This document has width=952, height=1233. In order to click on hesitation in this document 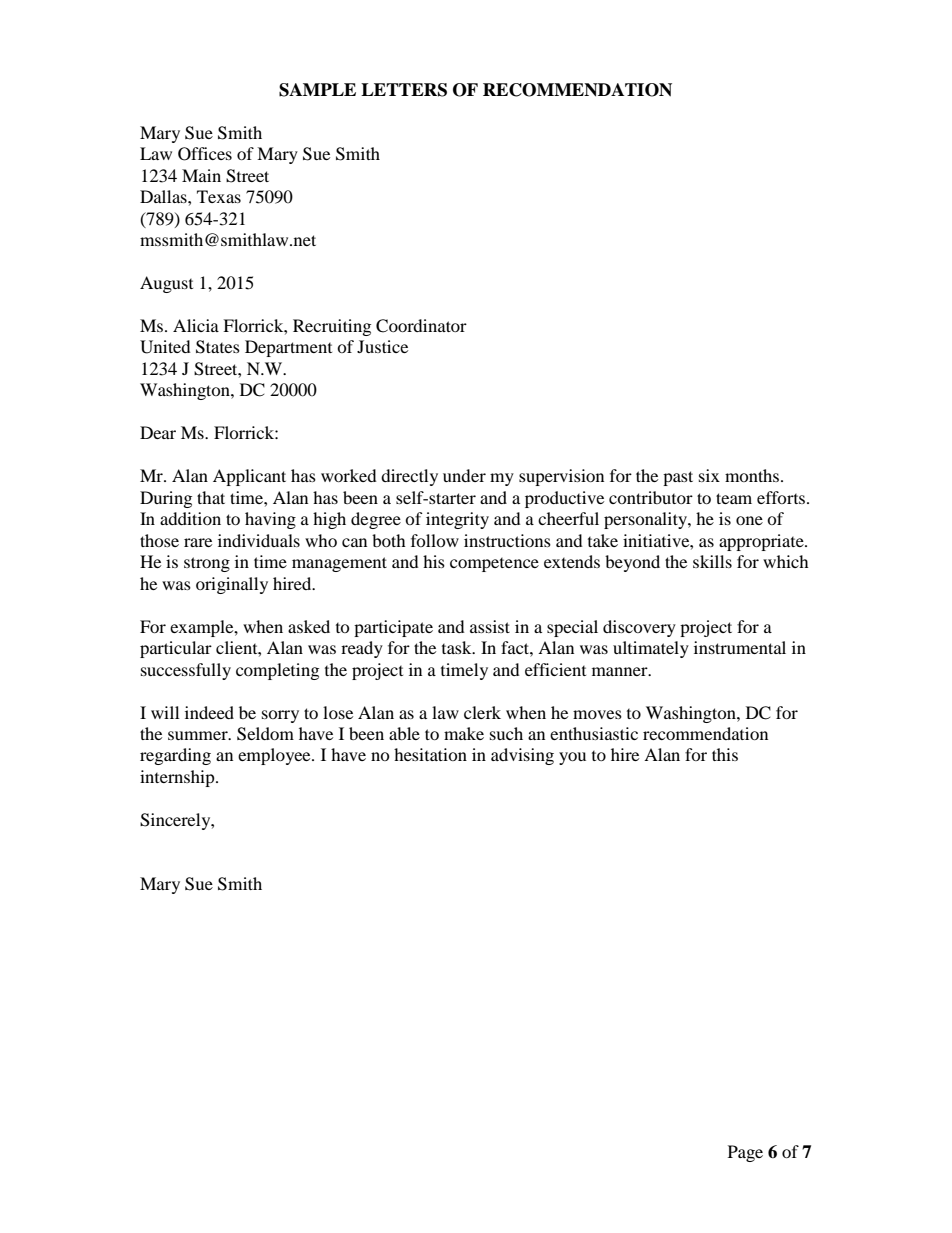, I will do `click(430, 754)`.
